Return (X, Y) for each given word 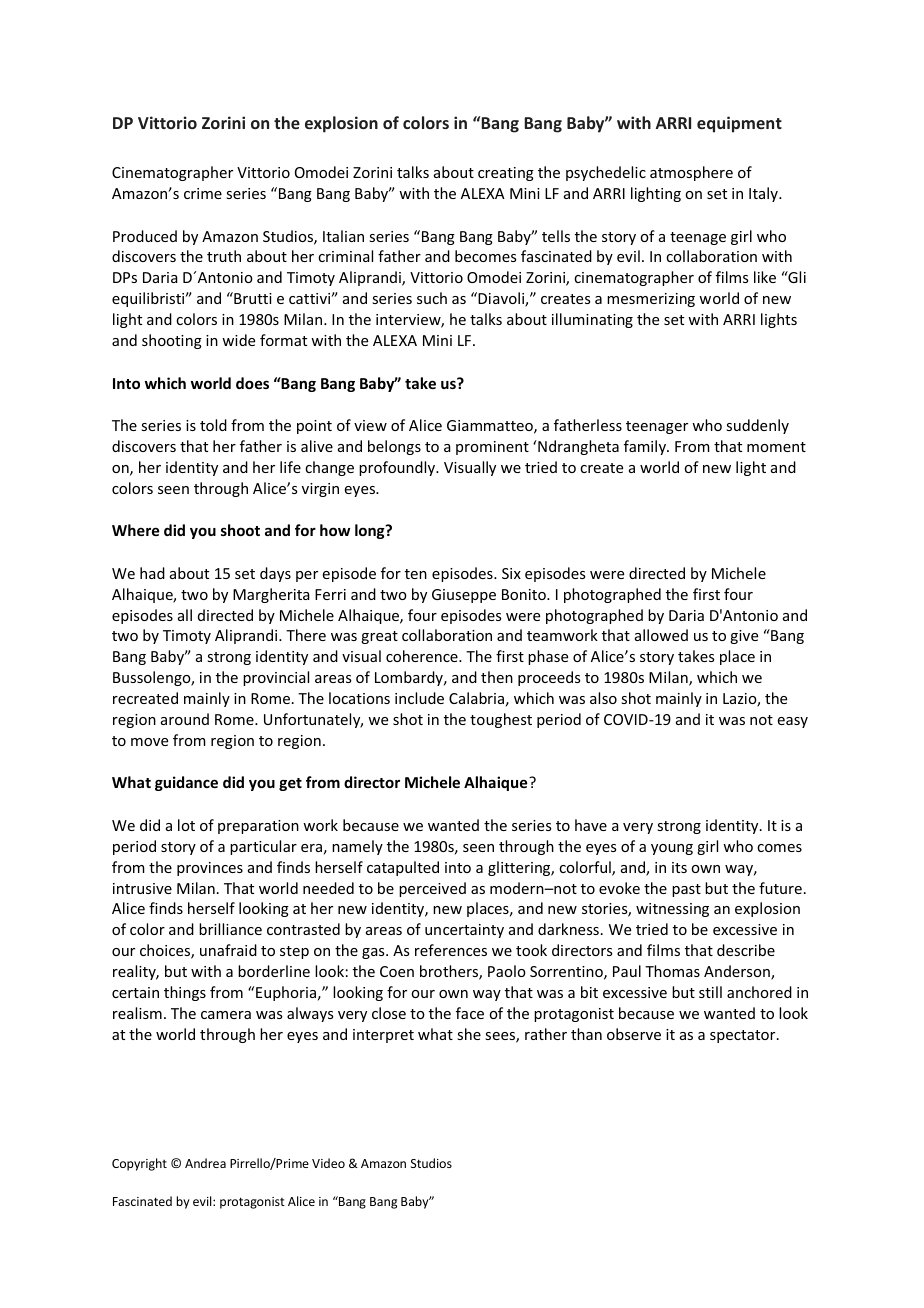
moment (776, 447)
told (213, 425)
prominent (492, 448)
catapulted (403, 868)
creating (506, 174)
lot (186, 825)
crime (203, 193)
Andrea (205, 1163)
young (672, 849)
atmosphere (691, 173)
